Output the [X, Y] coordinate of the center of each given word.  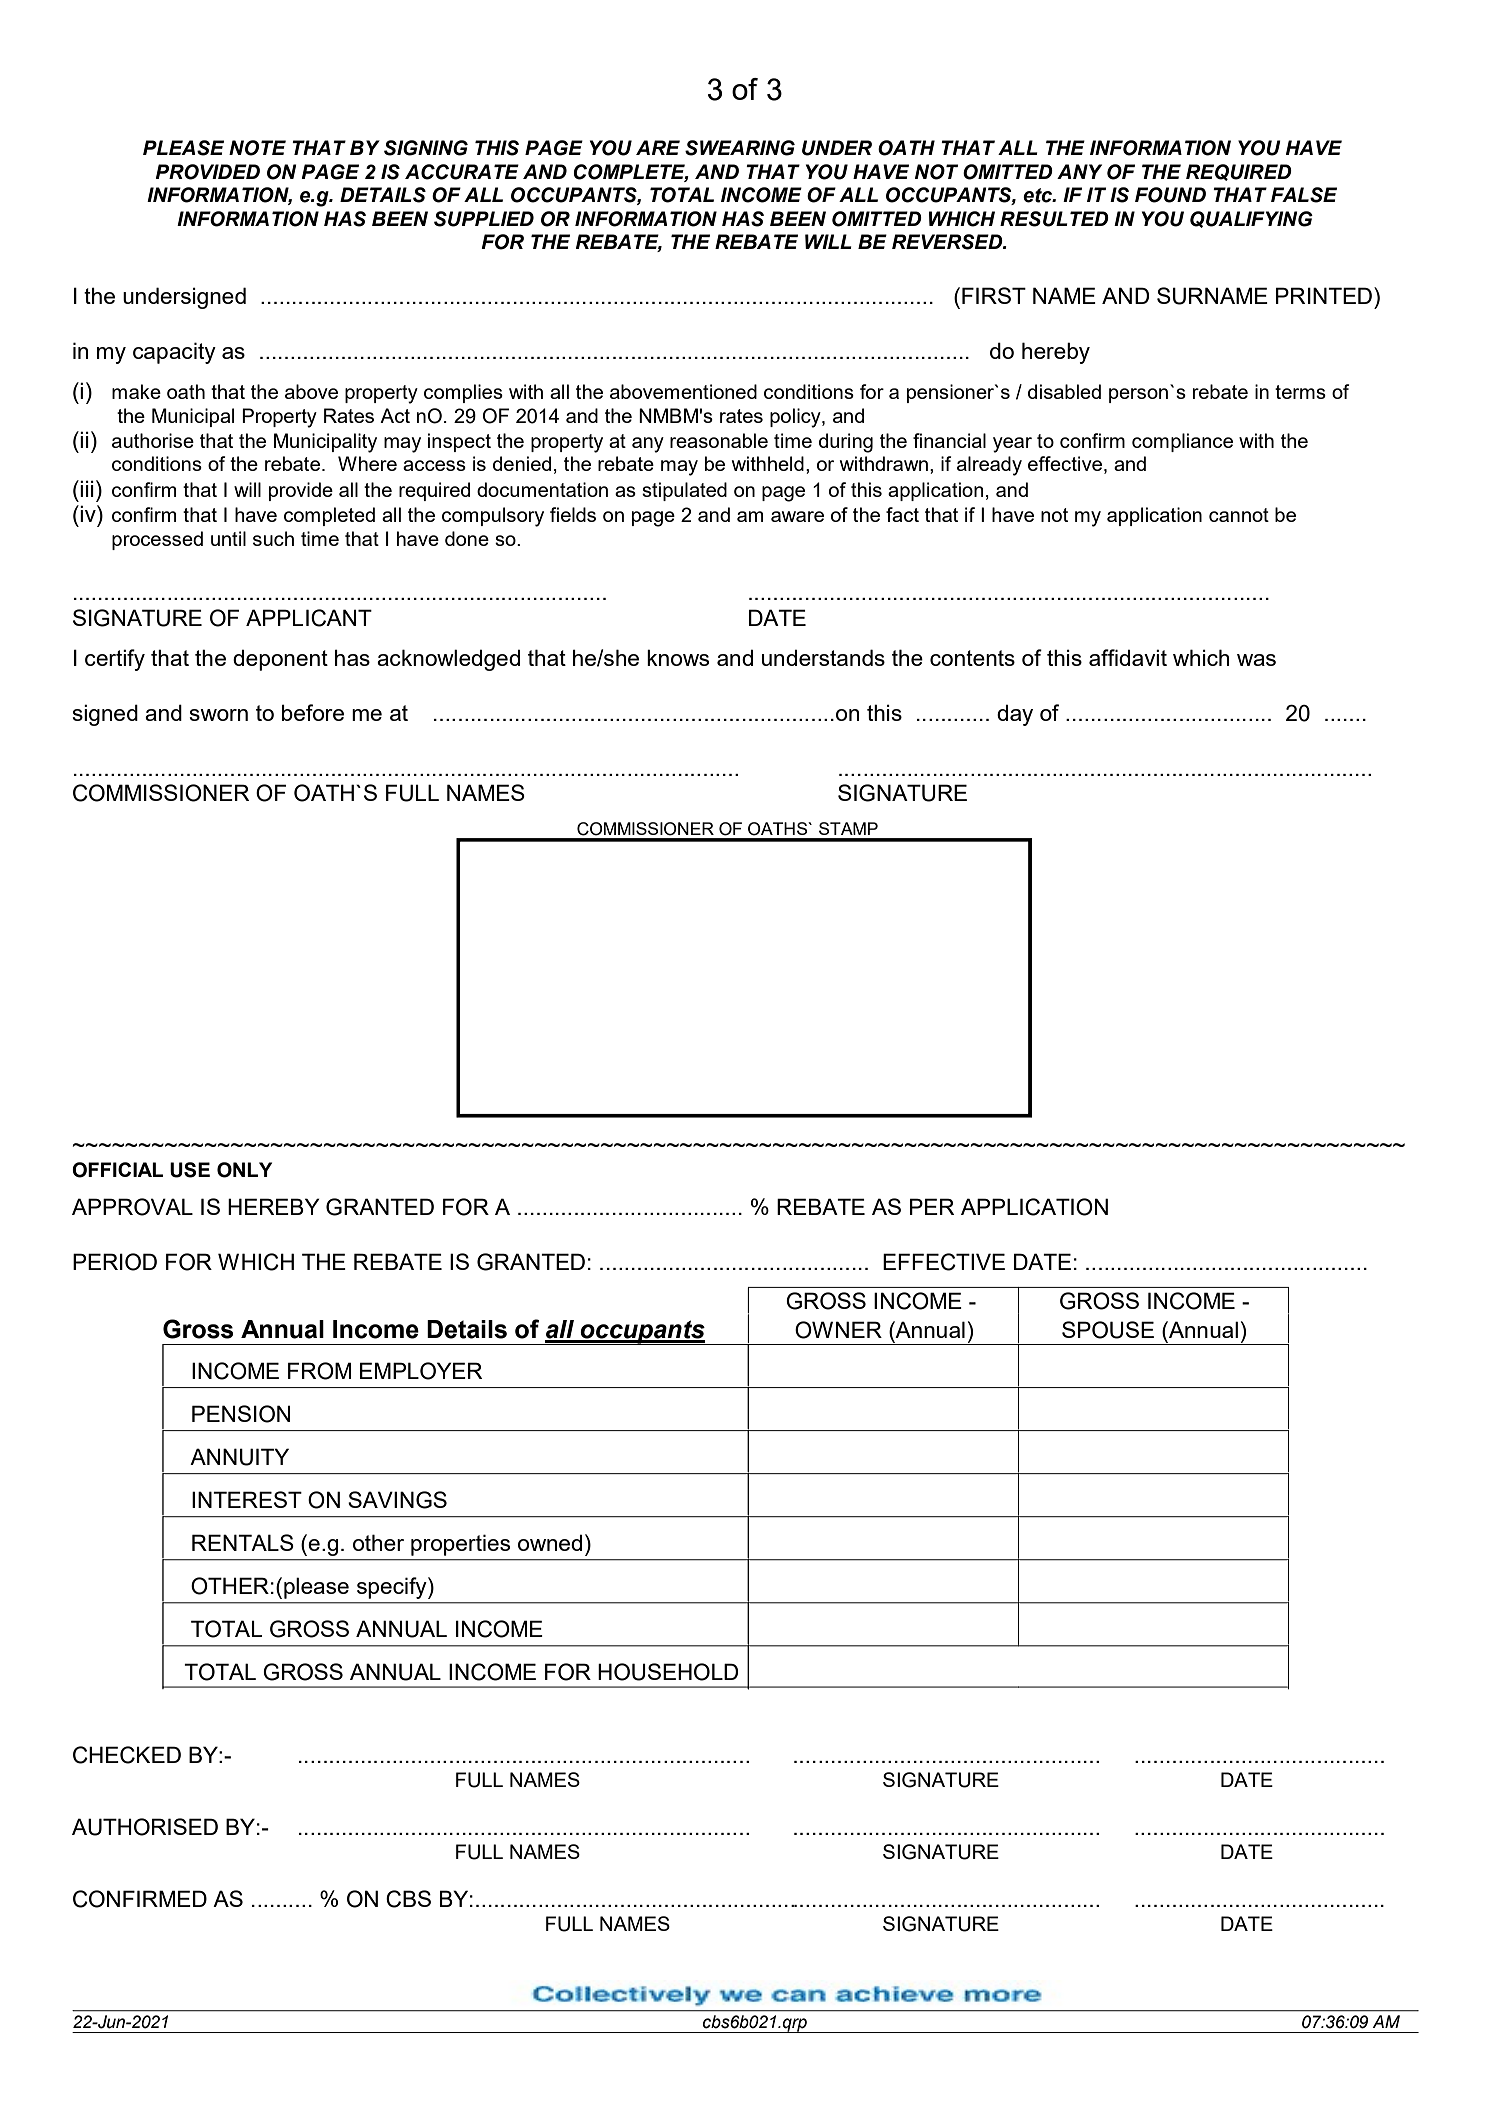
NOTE [257, 148]
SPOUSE [1108, 1330]
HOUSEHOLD [668, 1672]
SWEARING [740, 148]
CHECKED [127, 1755]
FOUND [1170, 195]
